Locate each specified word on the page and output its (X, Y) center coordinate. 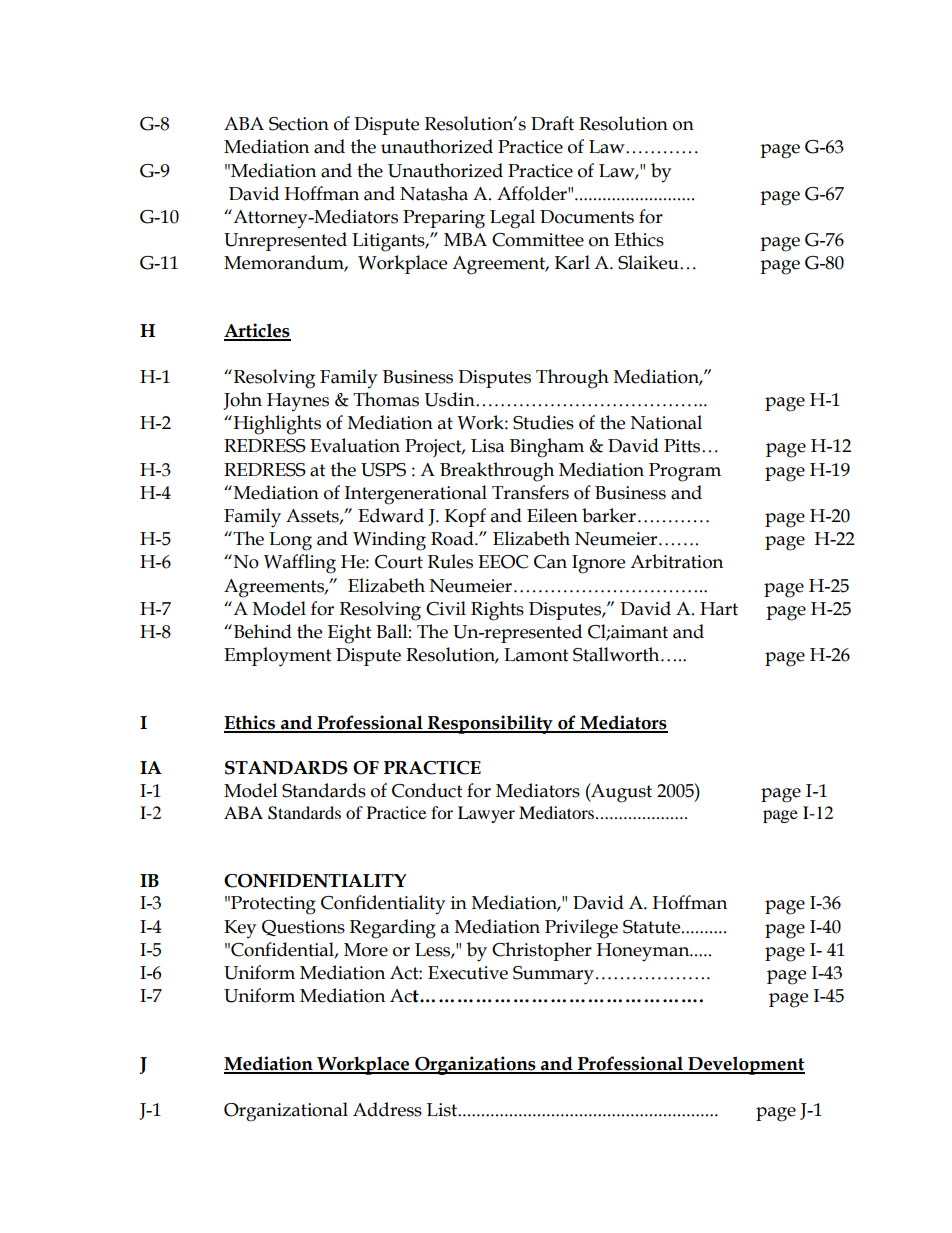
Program (685, 472)
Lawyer (486, 814)
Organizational (286, 1112)
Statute (653, 927)
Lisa (488, 446)
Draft (552, 123)
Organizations (475, 1065)
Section (299, 124)
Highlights (276, 425)
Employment (278, 657)
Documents (587, 217)
